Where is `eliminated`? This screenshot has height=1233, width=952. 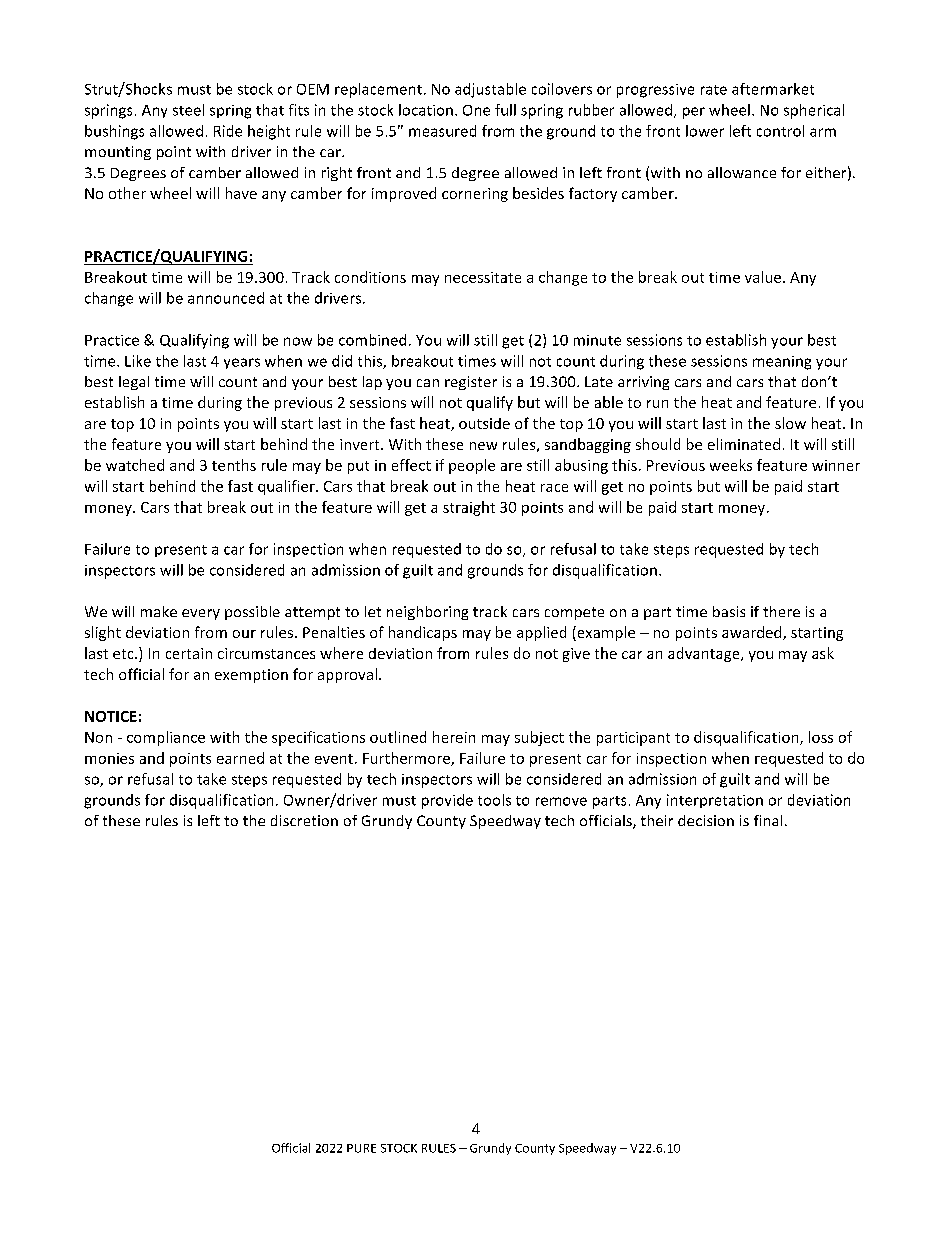 eliminated is located at coordinates (744, 444).
